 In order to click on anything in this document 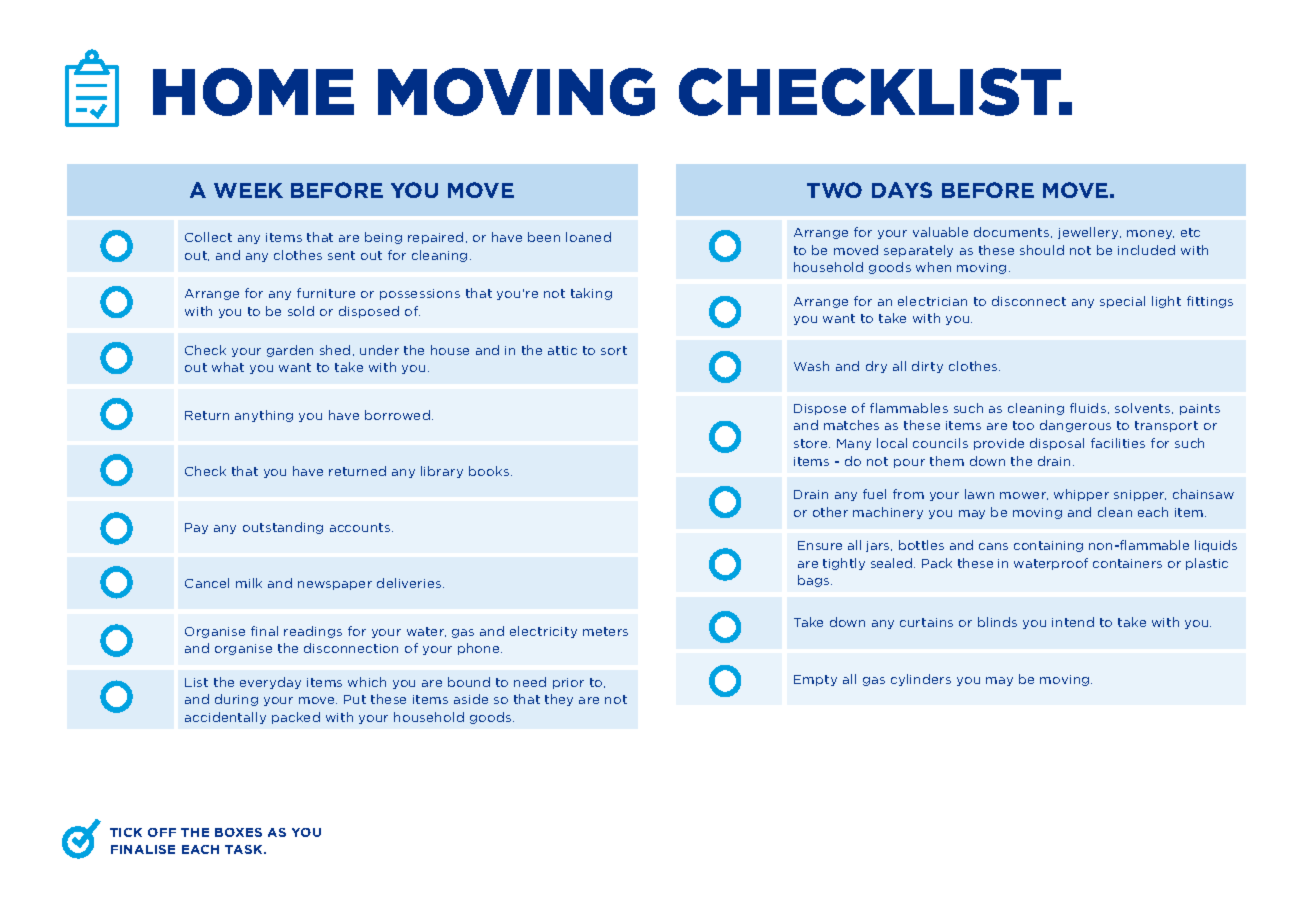, I will do `click(264, 416)`.
